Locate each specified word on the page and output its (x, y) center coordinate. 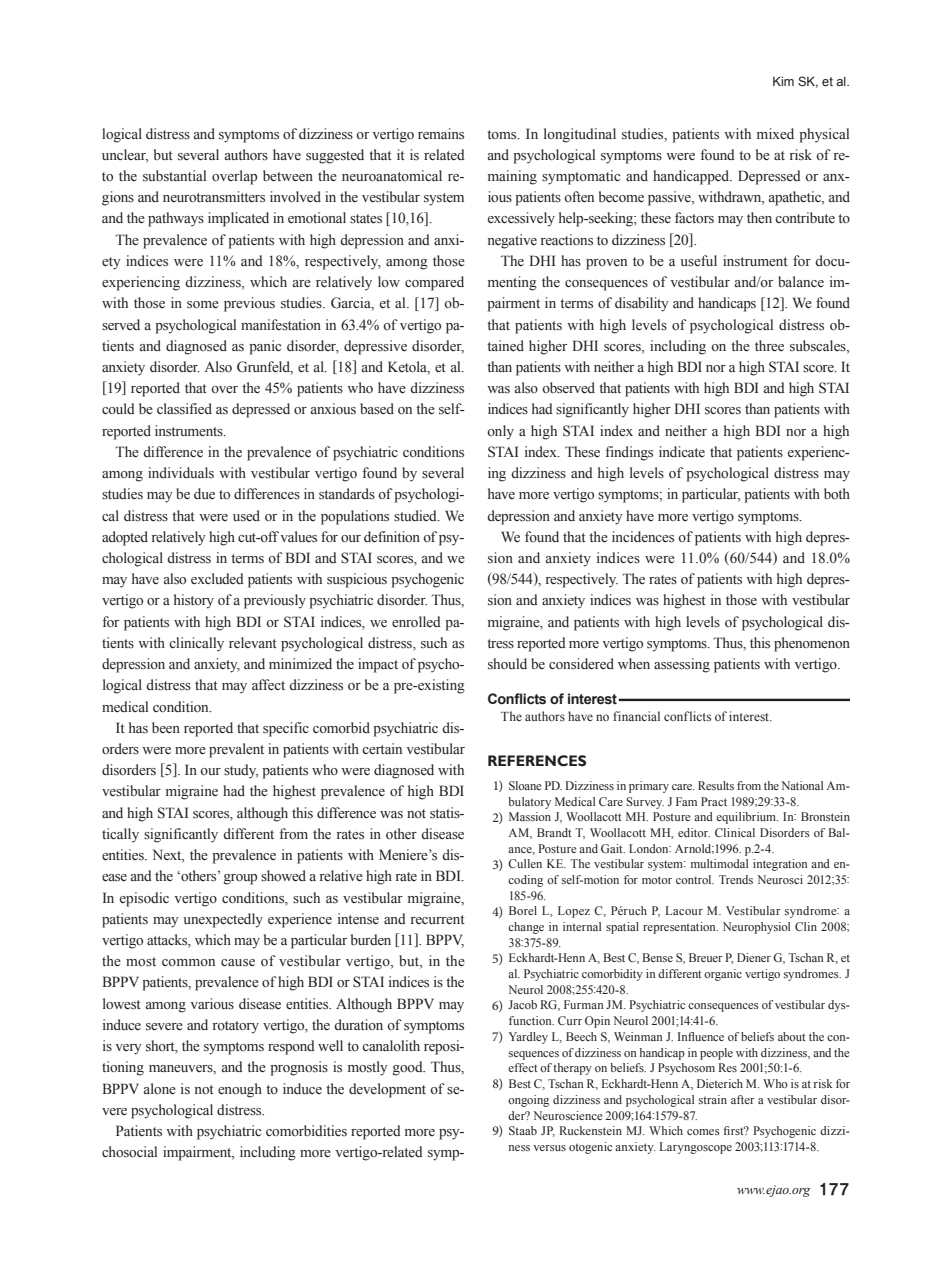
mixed (775, 134)
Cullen (525, 863)
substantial (174, 176)
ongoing (528, 1101)
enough (240, 1090)
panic (265, 347)
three (769, 346)
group (240, 879)
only (500, 432)
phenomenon (812, 644)
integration (780, 865)
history (194, 601)
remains (441, 134)
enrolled (416, 622)
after (743, 1099)
